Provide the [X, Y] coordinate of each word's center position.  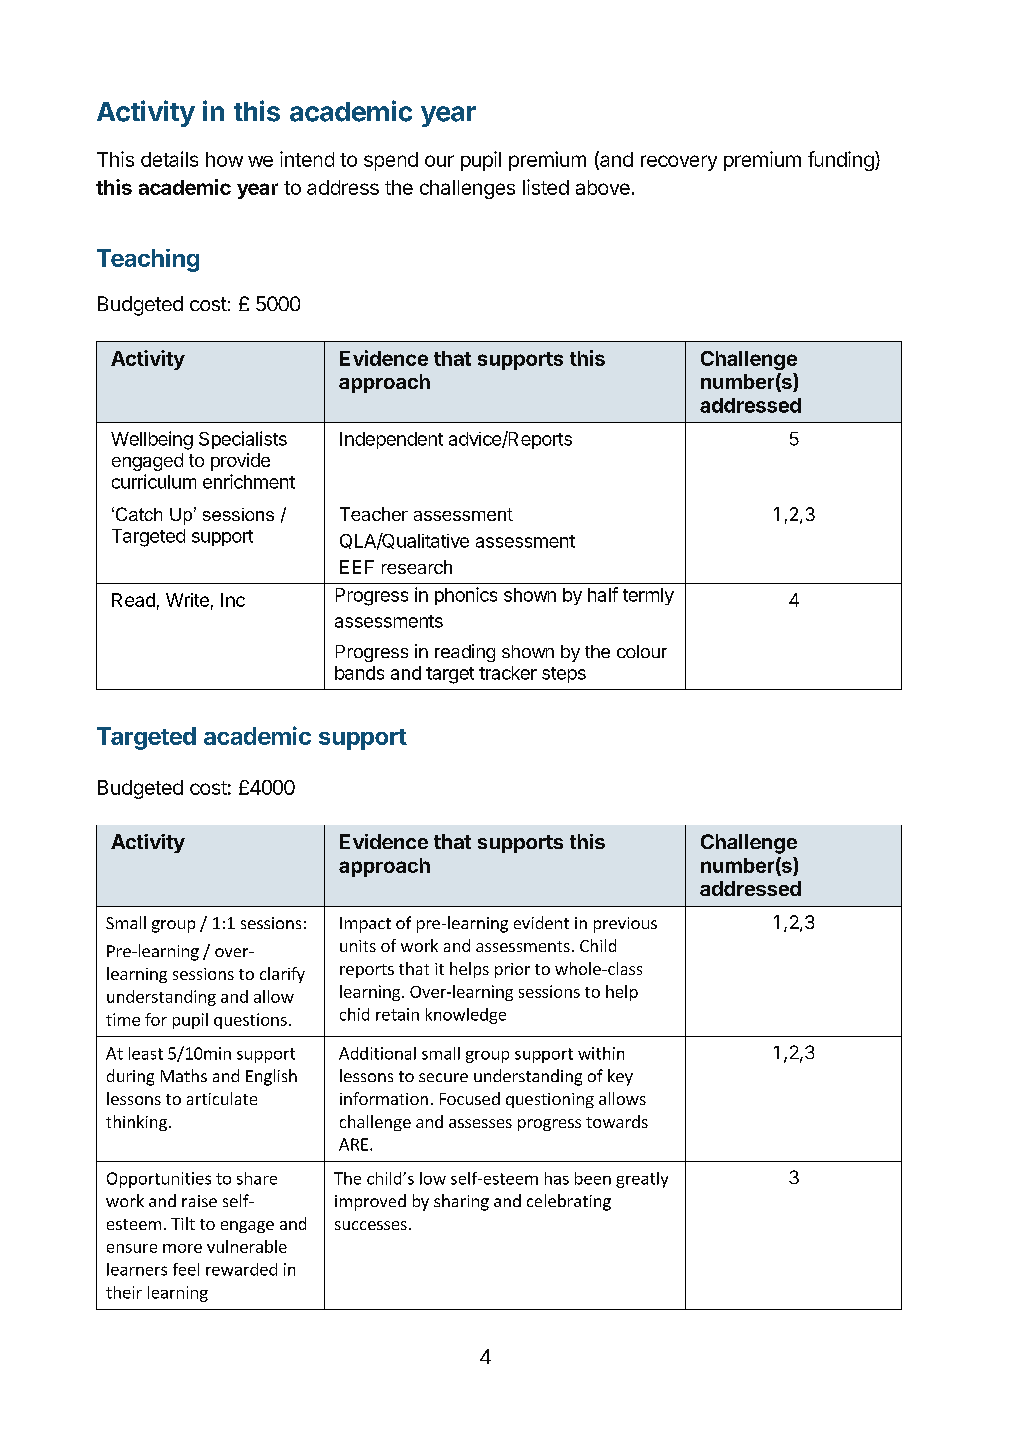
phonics [466, 596]
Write [187, 600]
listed [546, 187]
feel [186, 1269]
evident [541, 922]
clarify [282, 975]
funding [842, 161]
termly [648, 596]
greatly [642, 1180]
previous [625, 925]
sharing [461, 1202]
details [169, 159]
